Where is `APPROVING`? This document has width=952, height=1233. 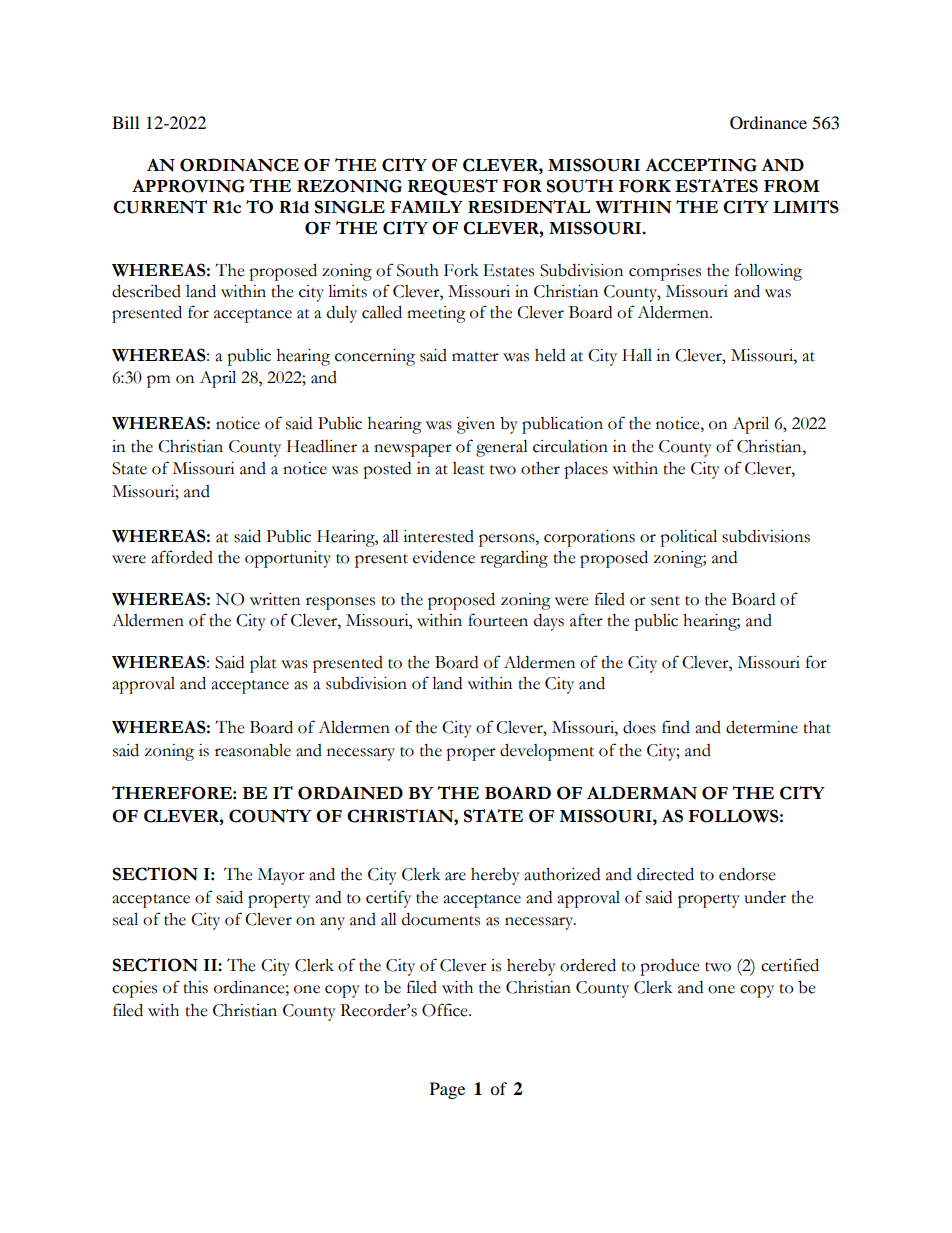 APPROVING is located at coordinates (188, 186).
